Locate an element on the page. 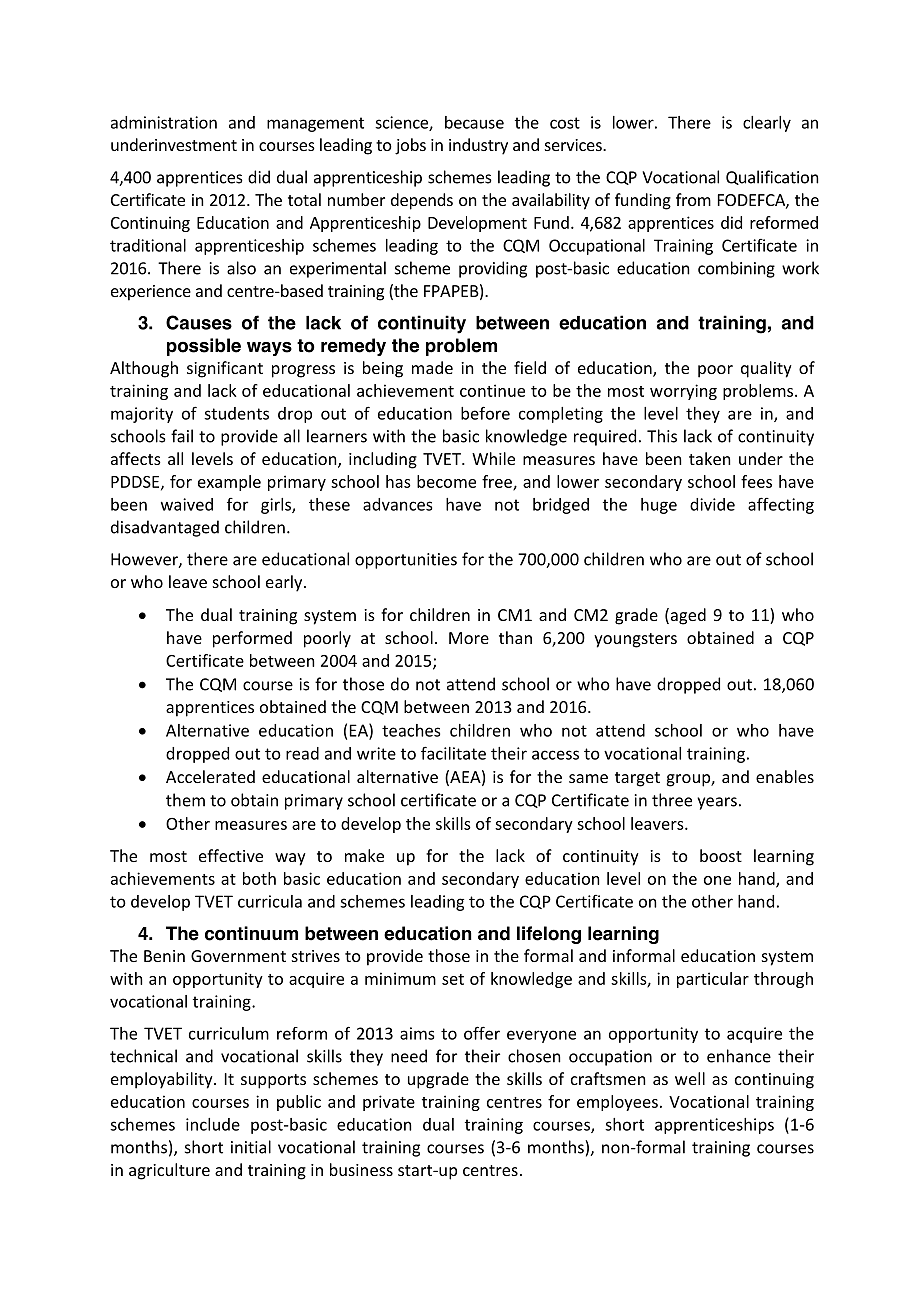  example is located at coordinates (229, 483).
